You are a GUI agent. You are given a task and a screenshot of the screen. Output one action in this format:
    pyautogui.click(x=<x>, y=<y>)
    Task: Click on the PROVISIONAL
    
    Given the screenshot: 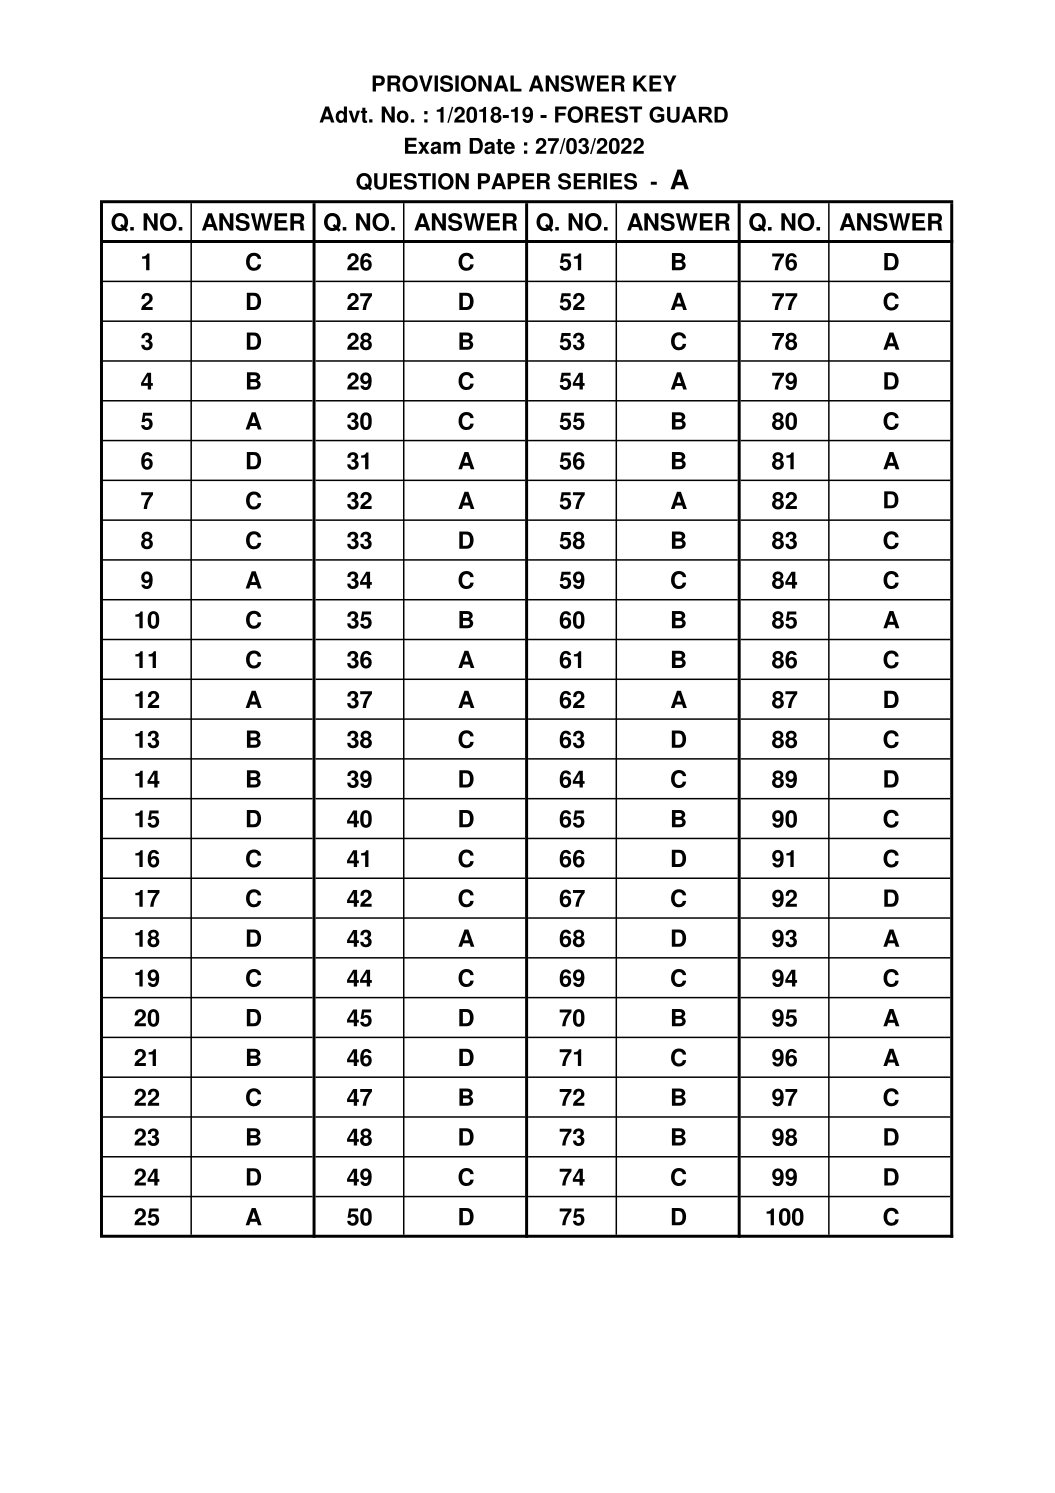 What is the action you would take?
    pyautogui.click(x=447, y=83)
